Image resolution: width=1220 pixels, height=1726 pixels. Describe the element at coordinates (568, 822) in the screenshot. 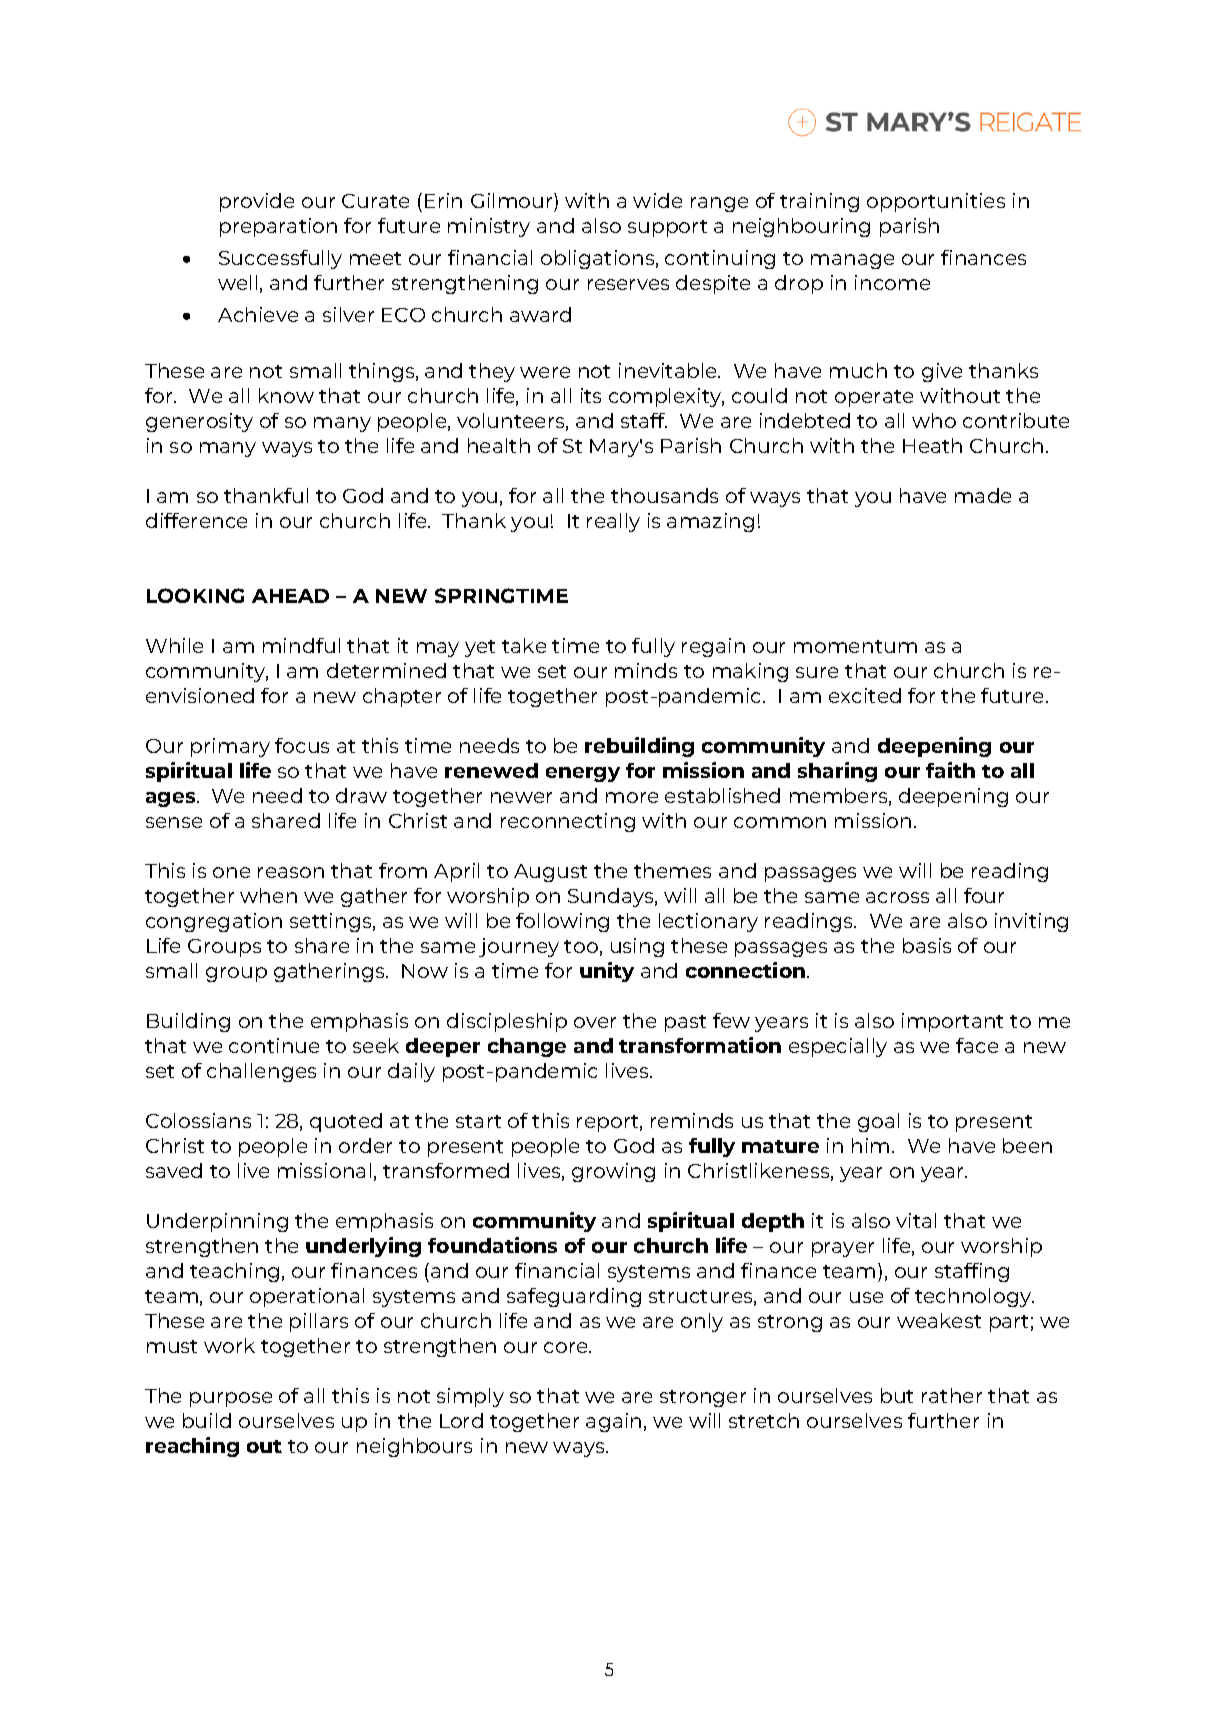

I see `reconnecting` at that location.
